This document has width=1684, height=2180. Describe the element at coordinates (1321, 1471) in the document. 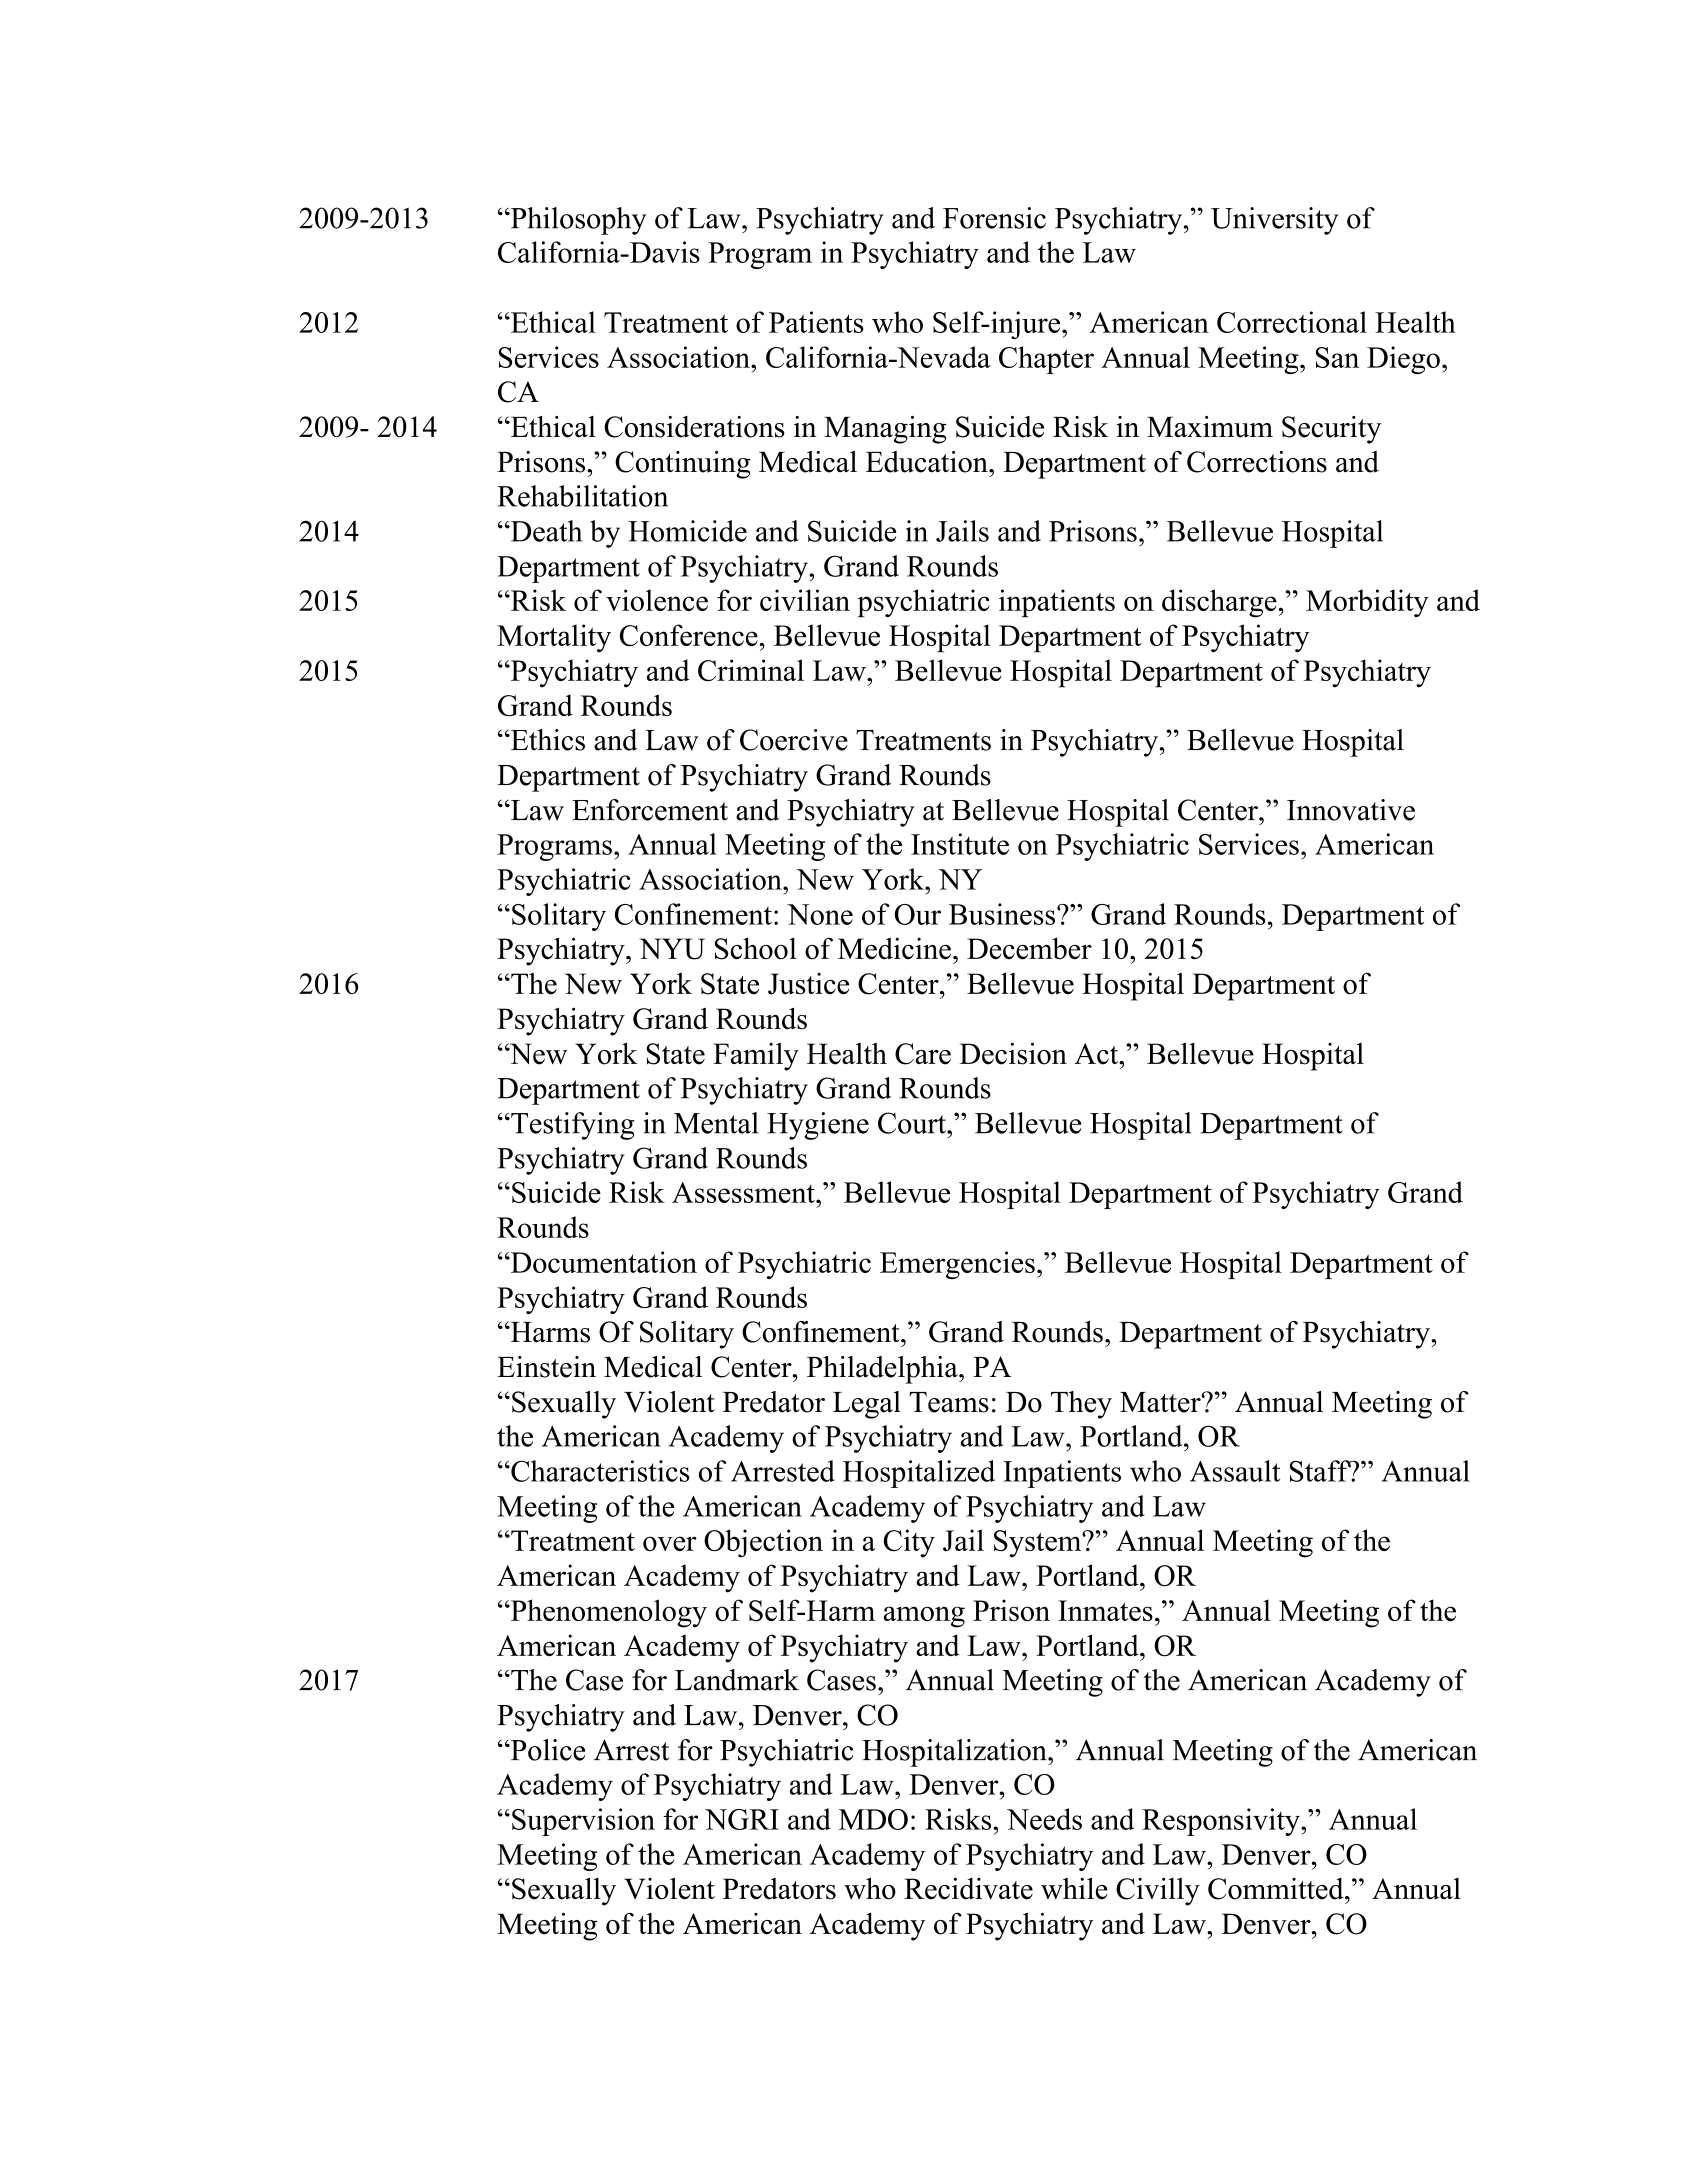

I see `Staff` at that location.
